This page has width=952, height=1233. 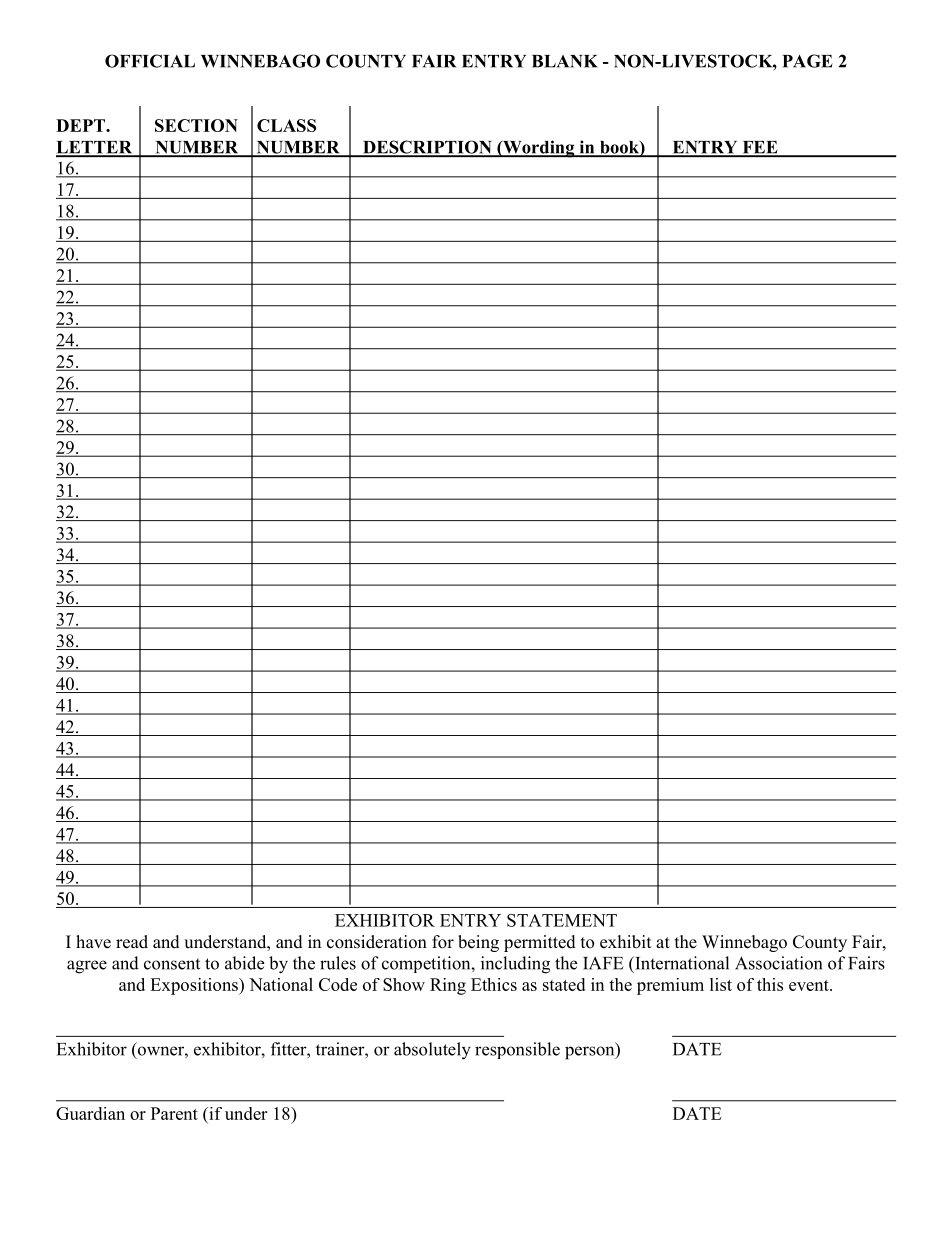 What do you see at coordinates (432, 1051) in the page?
I see `absolutely` at bounding box center [432, 1051].
